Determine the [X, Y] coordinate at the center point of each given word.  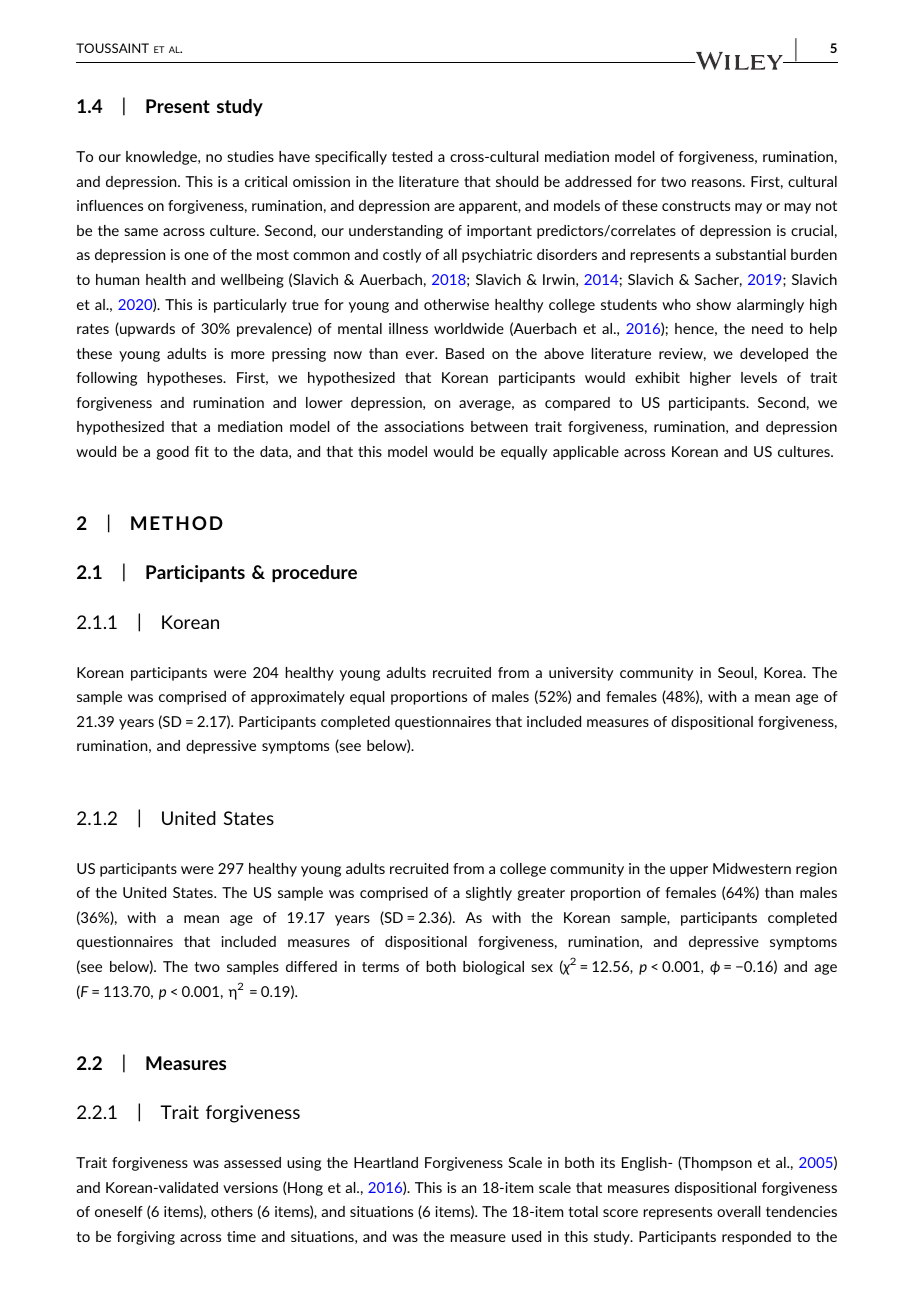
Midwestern [752, 868]
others [232, 1211]
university [581, 674]
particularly [250, 306]
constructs [696, 206]
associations [424, 426]
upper [689, 871]
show [713, 304]
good [173, 453]
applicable [586, 453]
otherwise [456, 304]
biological [493, 968]
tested [412, 156]
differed [311, 966]
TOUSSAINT [112, 48]
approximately [298, 698]
